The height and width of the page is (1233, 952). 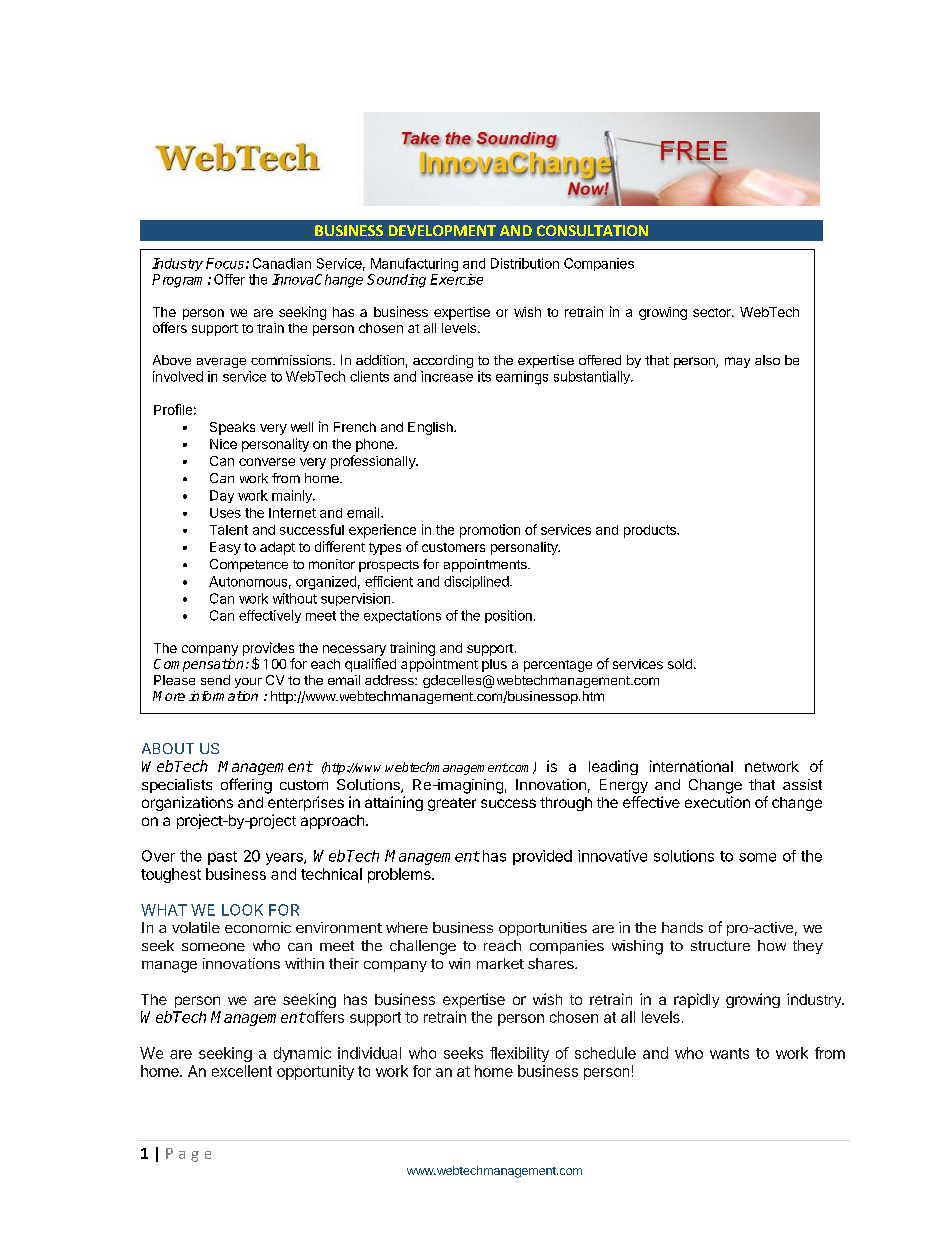 What do you see at coordinates (713, 312) in the page?
I see `sector` at bounding box center [713, 312].
